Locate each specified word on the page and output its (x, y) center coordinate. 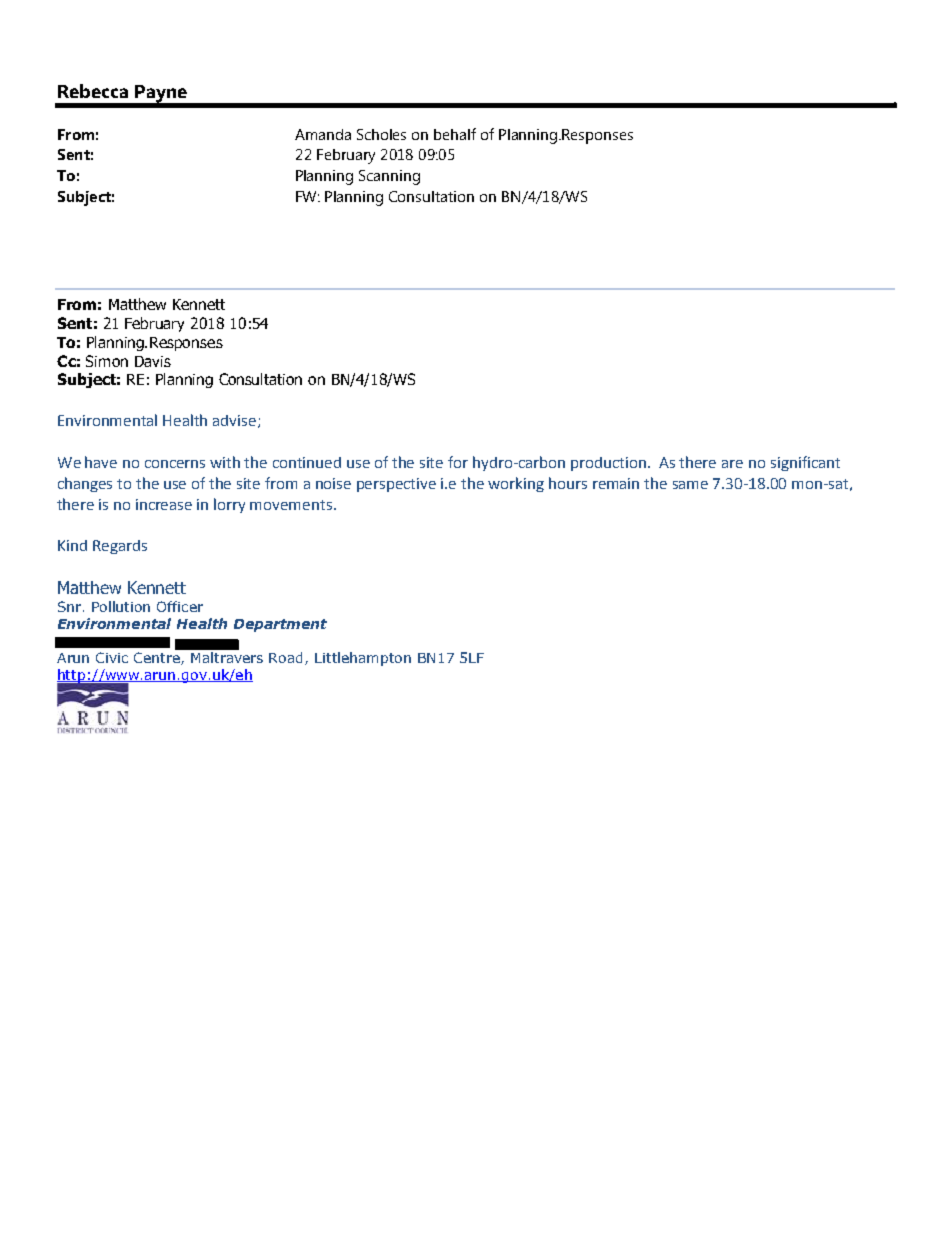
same (690, 485)
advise (236, 421)
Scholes (381, 134)
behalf (455, 134)
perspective (396, 485)
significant (805, 463)
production (610, 464)
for (458, 462)
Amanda (323, 134)
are (732, 464)
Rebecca (93, 91)
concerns (175, 464)
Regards (120, 547)
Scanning (389, 177)
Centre (158, 658)
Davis (153, 361)
